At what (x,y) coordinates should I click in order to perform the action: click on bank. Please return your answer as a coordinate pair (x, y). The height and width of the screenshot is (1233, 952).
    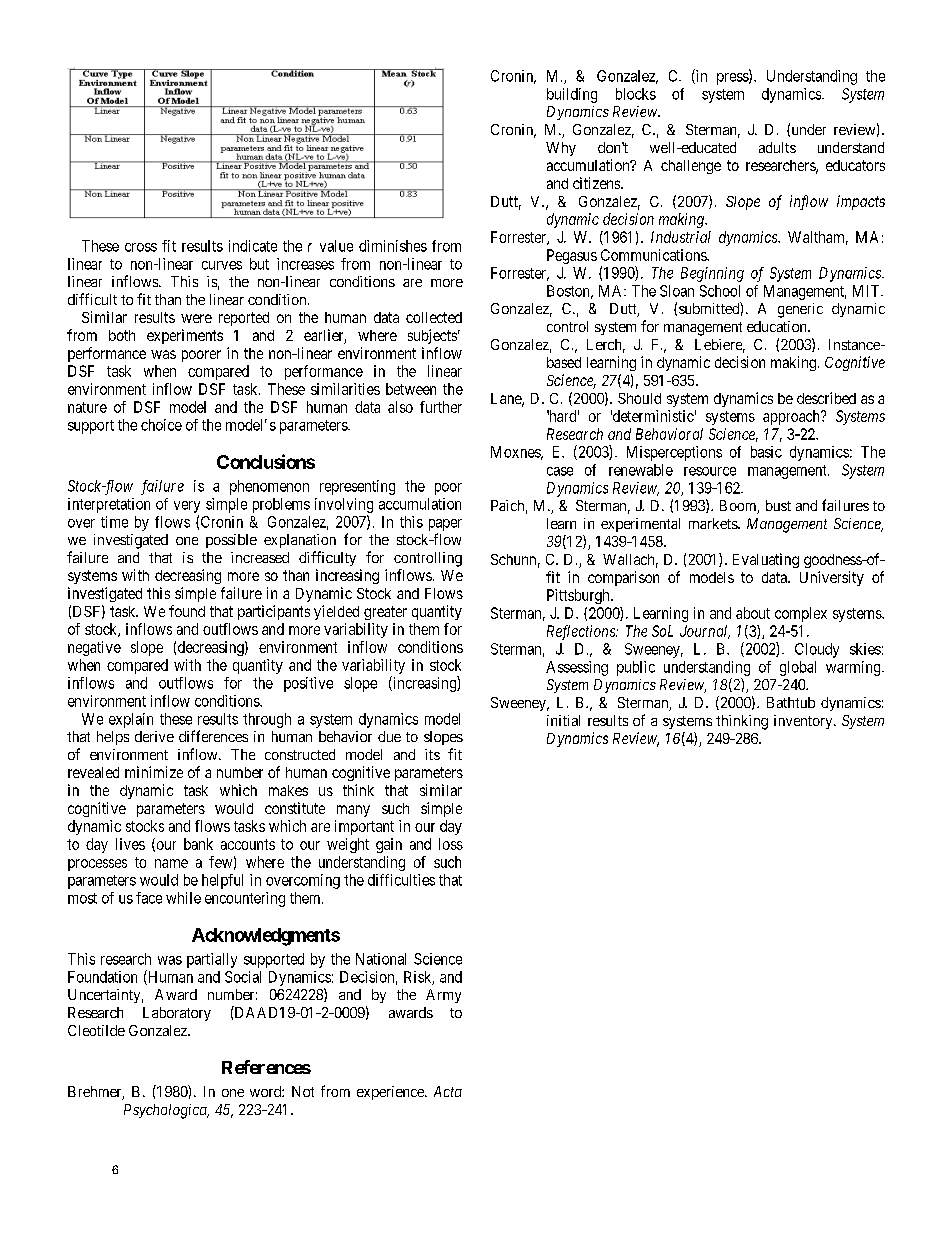
    Looking at the image, I should click on (198, 844).
